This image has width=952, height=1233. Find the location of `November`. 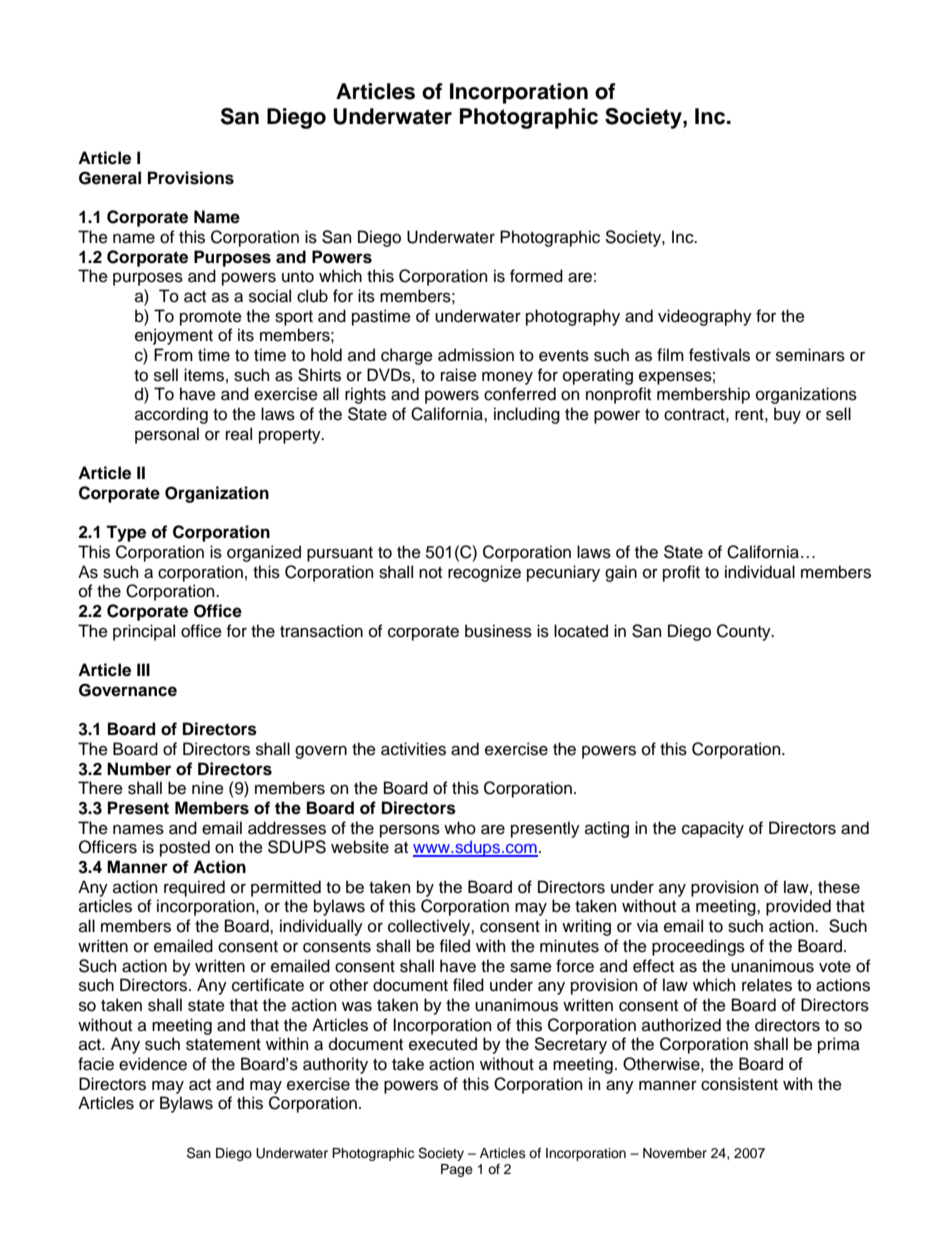

November is located at coordinates (675, 1153).
